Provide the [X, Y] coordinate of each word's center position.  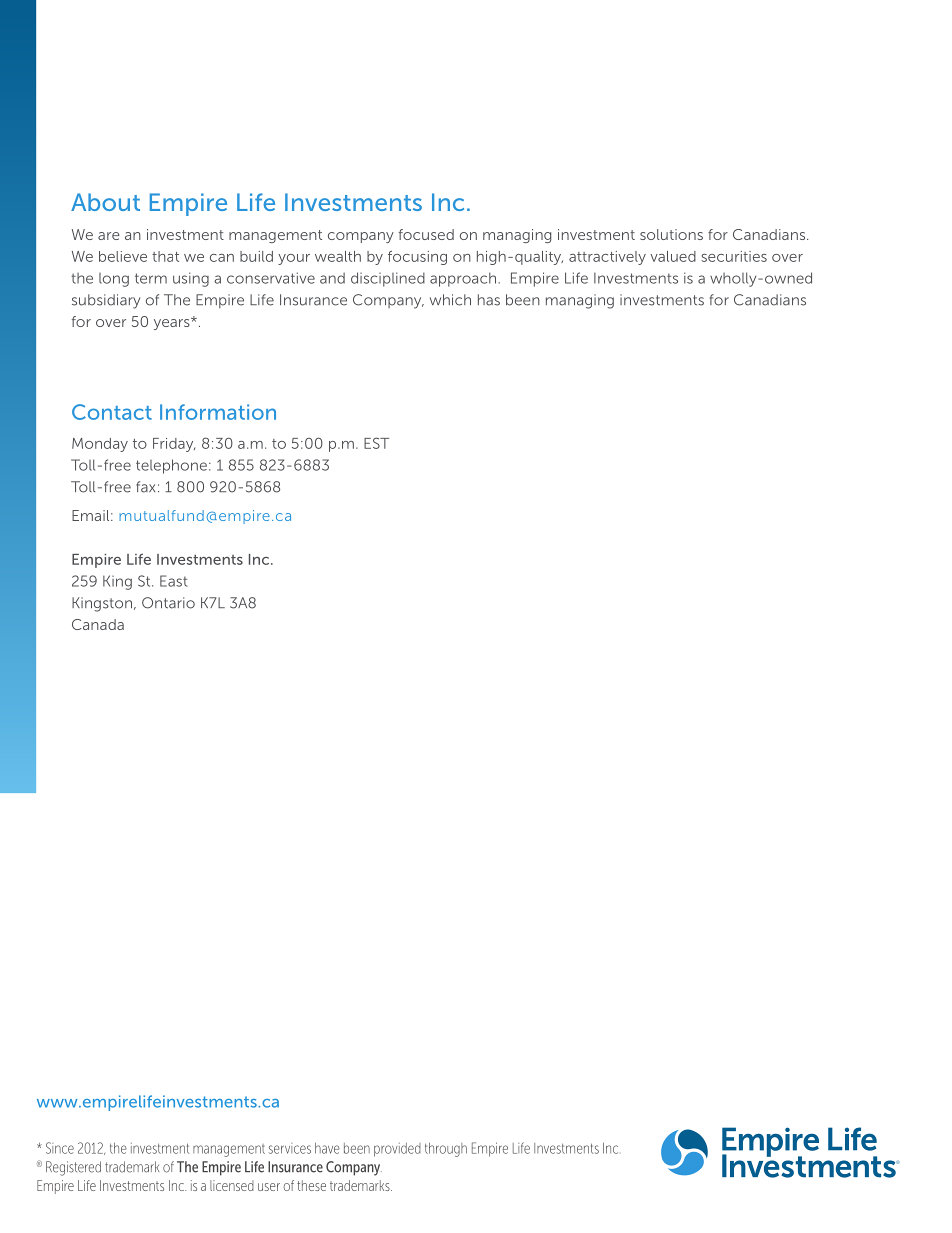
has [489, 300]
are [109, 236]
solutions [671, 234]
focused [426, 234]
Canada [98, 624]
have [327, 1148]
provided [397, 1150]
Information [218, 412]
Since [60, 1148]
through [446, 1150]
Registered [73, 1168]
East [173, 581]
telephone [171, 466]
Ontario [168, 603]
